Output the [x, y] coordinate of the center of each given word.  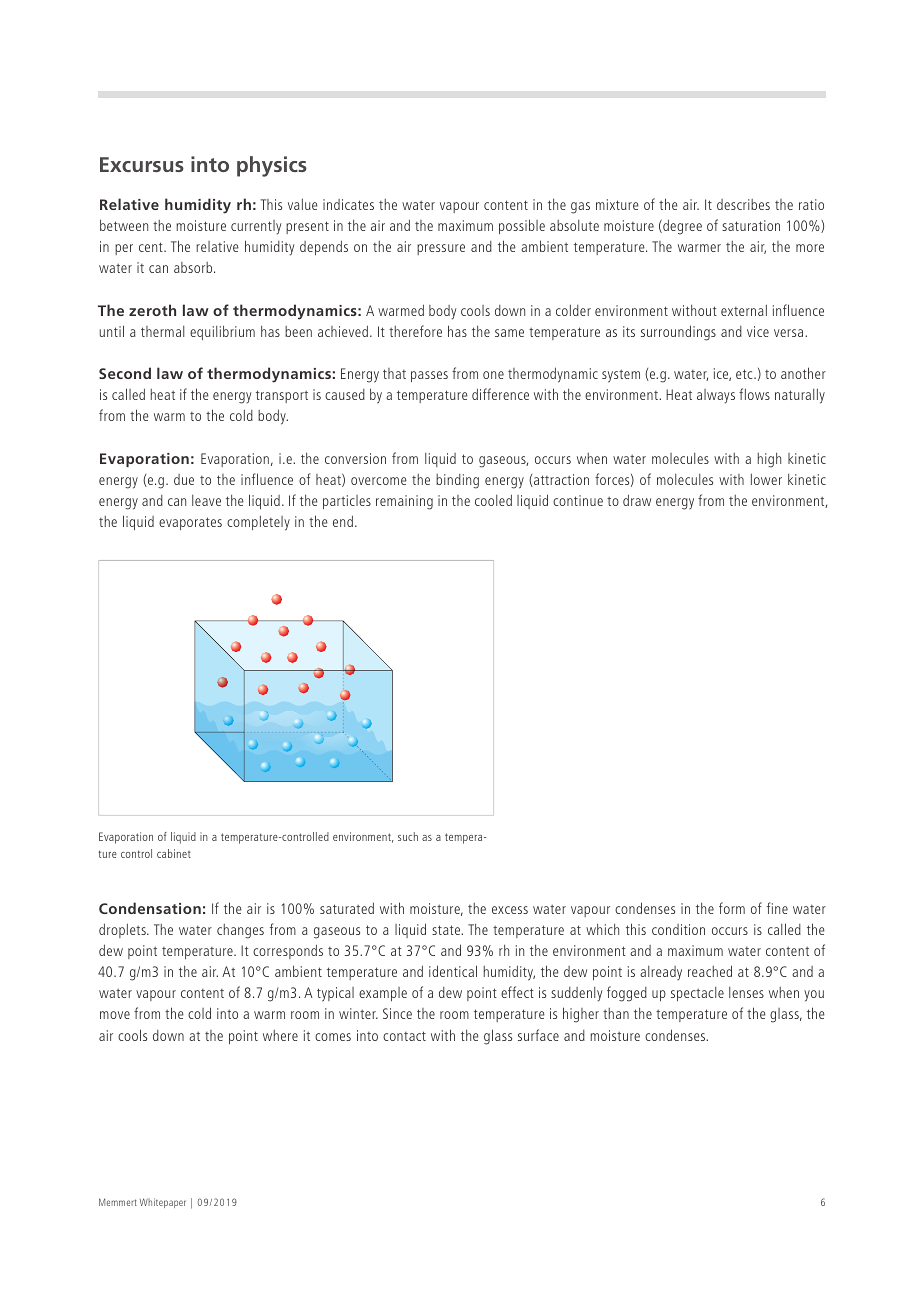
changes [240, 931]
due [184, 479]
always [716, 396]
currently [256, 227]
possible [522, 226]
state [447, 930]
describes [743, 204]
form [732, 908]
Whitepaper [163, 1203]
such [408, 836]
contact [404, 1036]
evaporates [190, 523]
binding [457, 481]
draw [637, 500]
